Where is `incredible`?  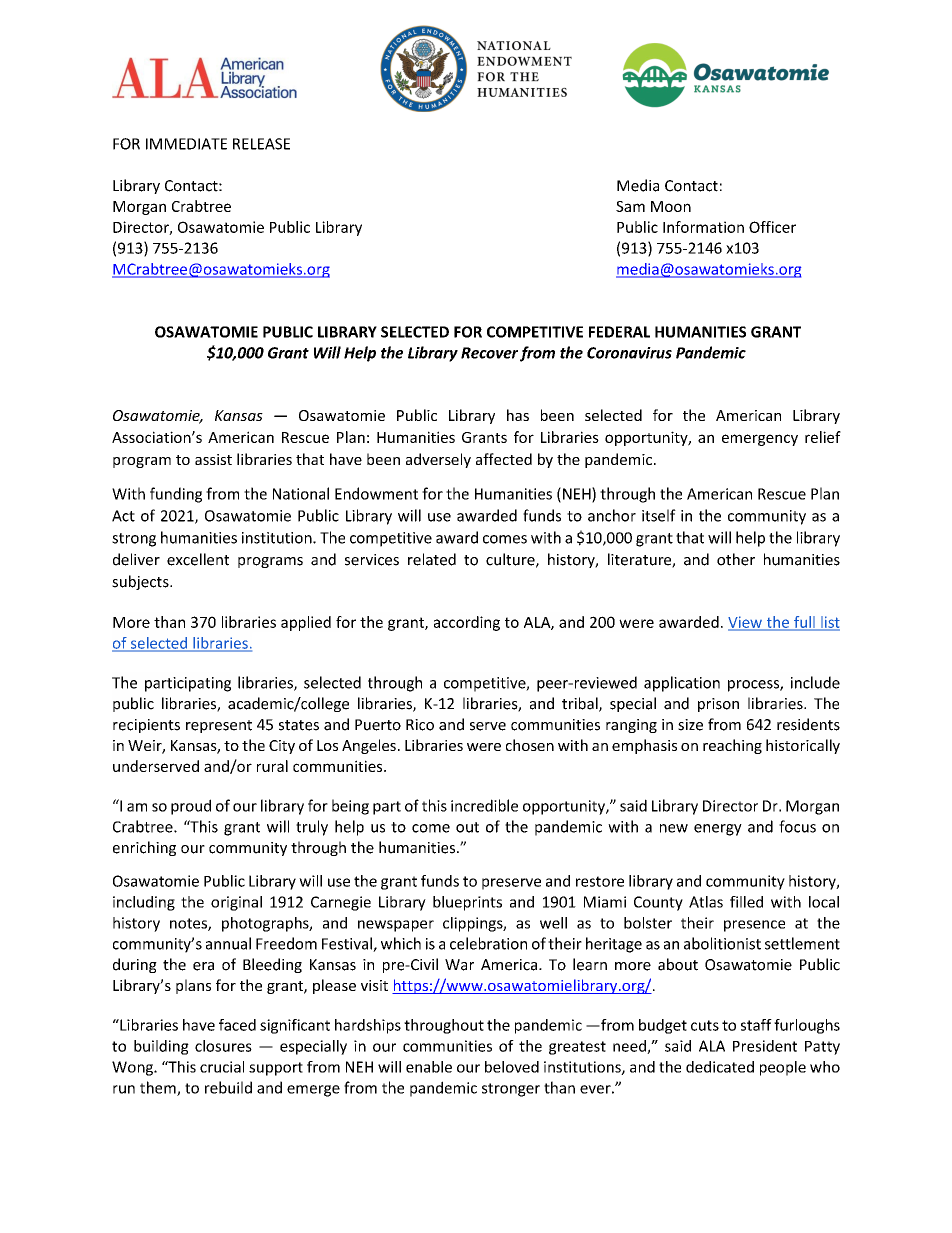 incredible is located at coordinates (484, 805).
